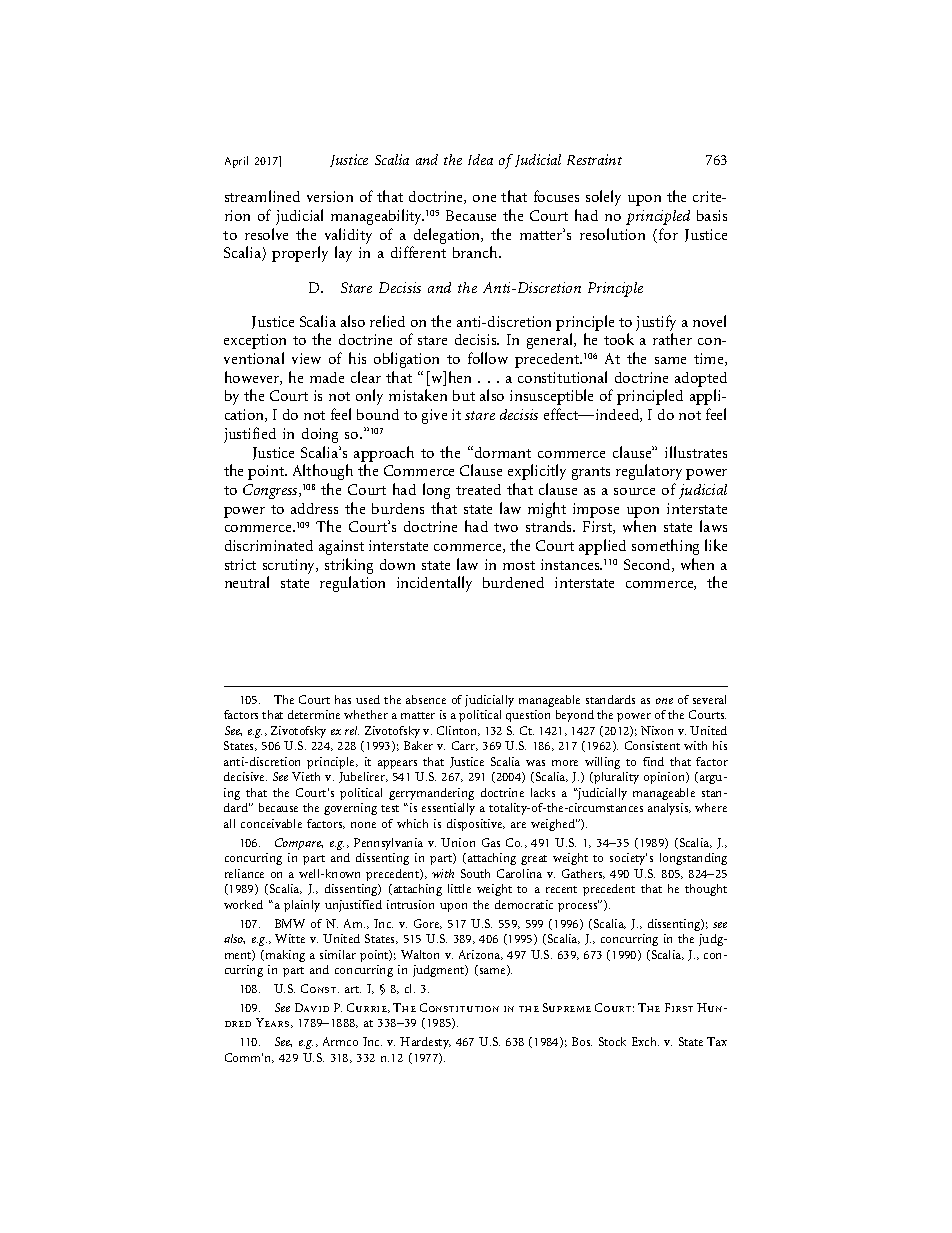  Describe the element at coordinates (668, 234) in the page. I see `for` at that location.
